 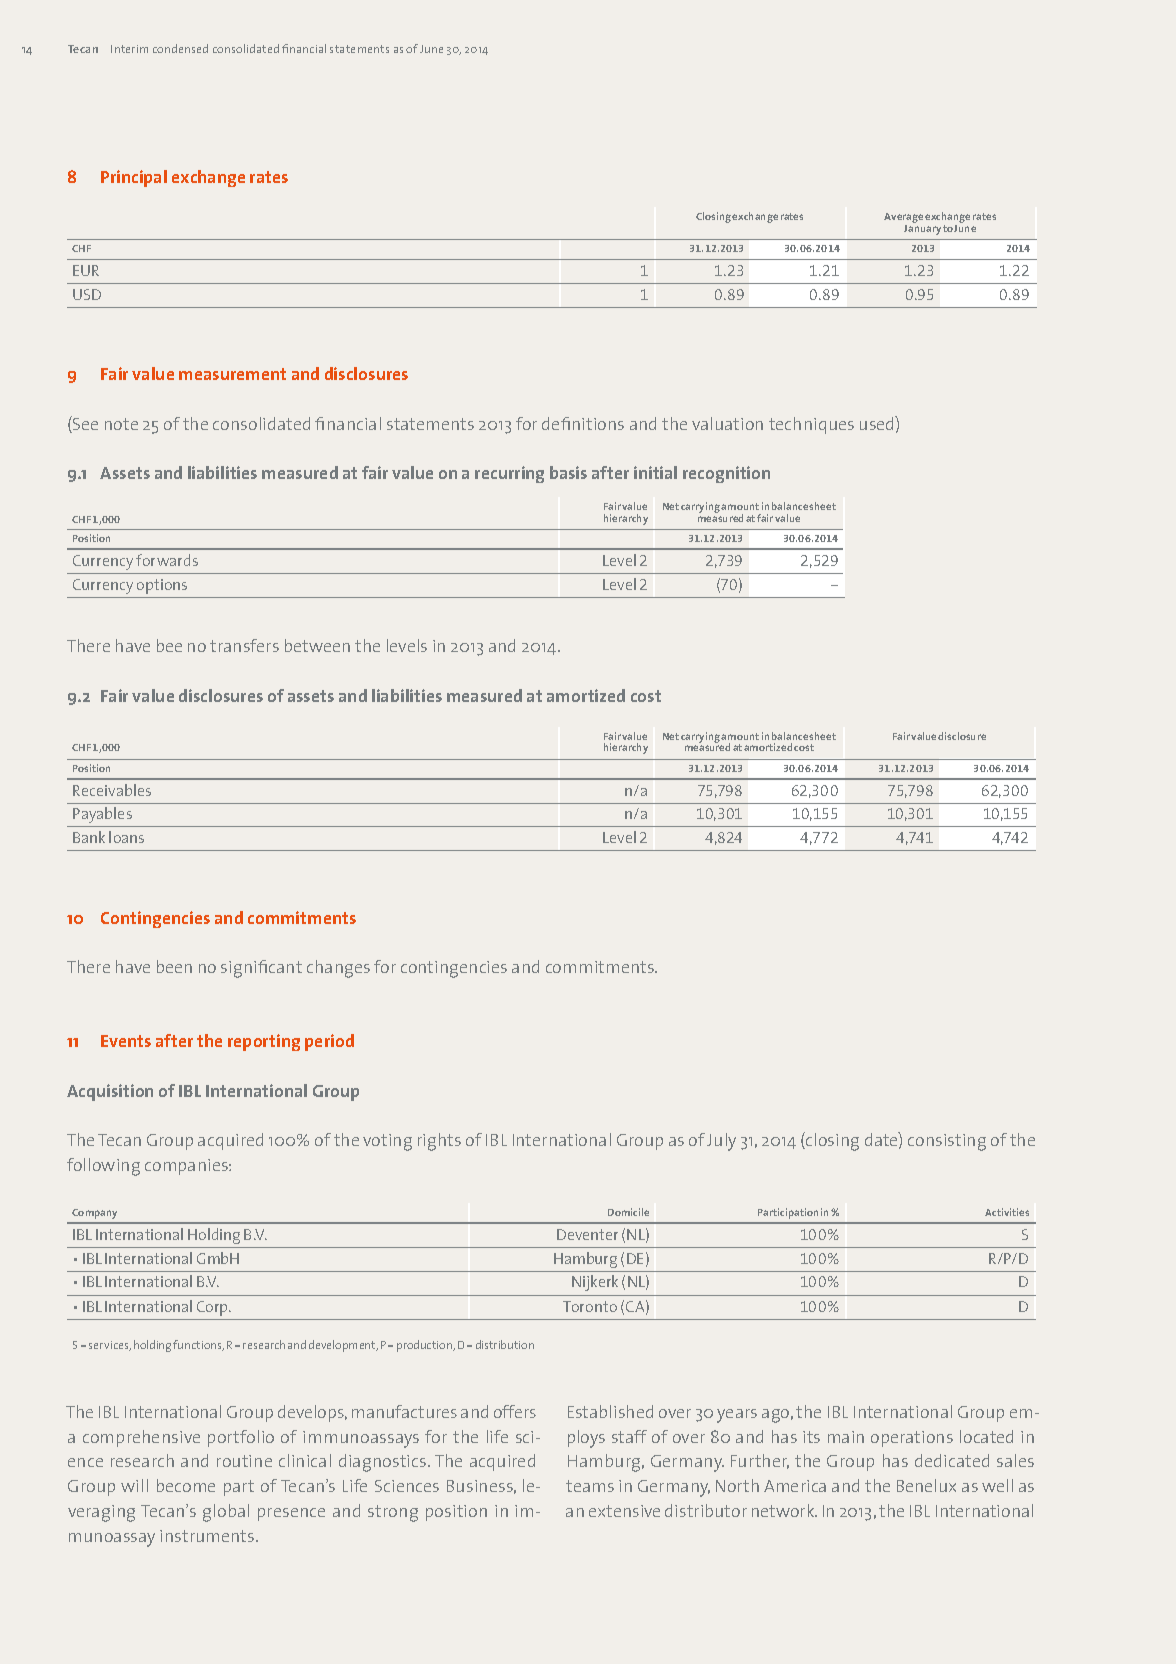 What do you see at coordinates (811, 425) in the screenshot?
I see `techniques` at bounding box center [811, 425].
